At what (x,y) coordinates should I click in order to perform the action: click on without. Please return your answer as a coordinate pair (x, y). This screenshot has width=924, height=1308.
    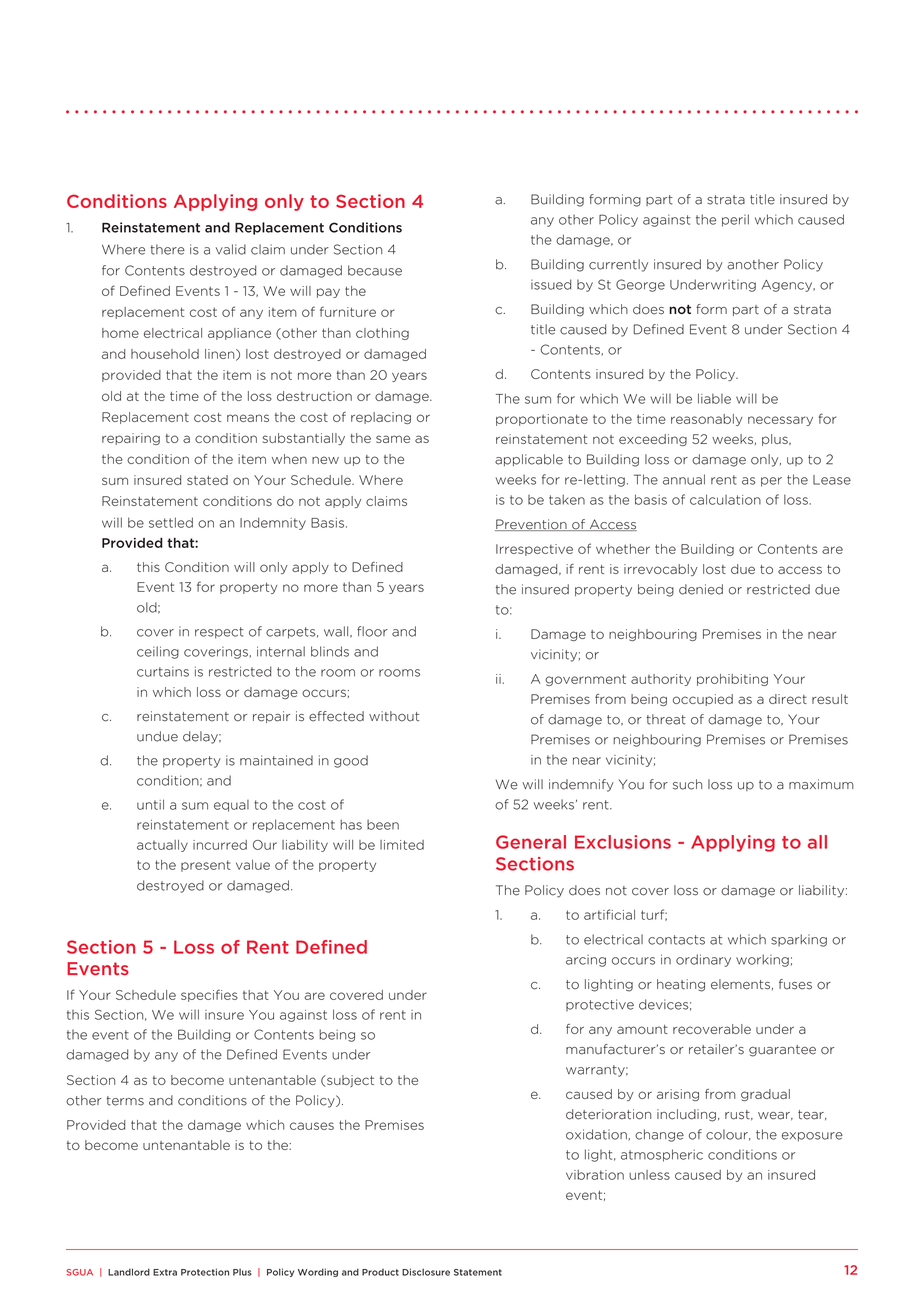
    Looking at the image, I should click on (394, 716).
